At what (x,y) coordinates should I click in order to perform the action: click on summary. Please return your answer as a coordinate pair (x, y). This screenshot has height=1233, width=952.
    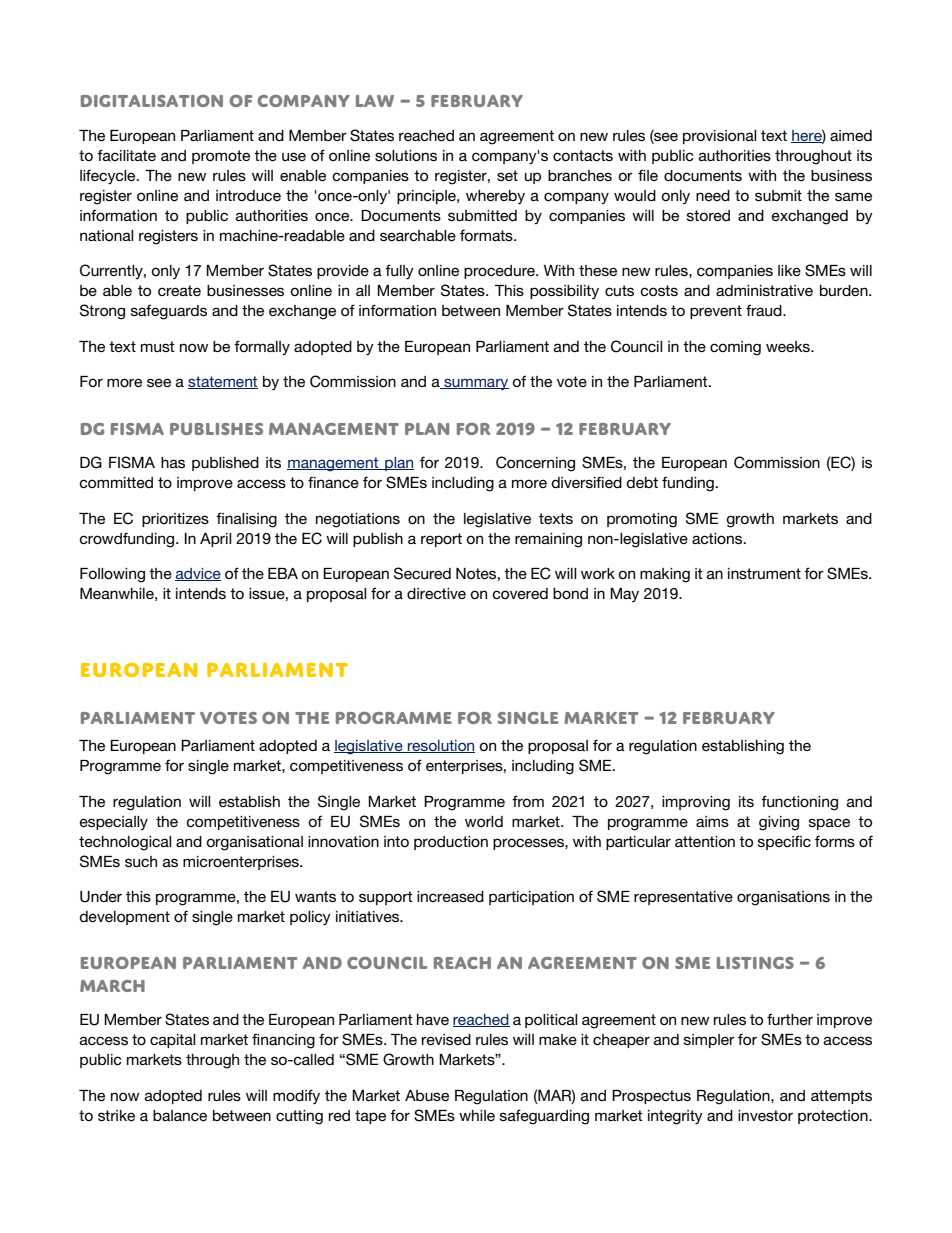
    Looking at the image, I should click on (475, 384).
